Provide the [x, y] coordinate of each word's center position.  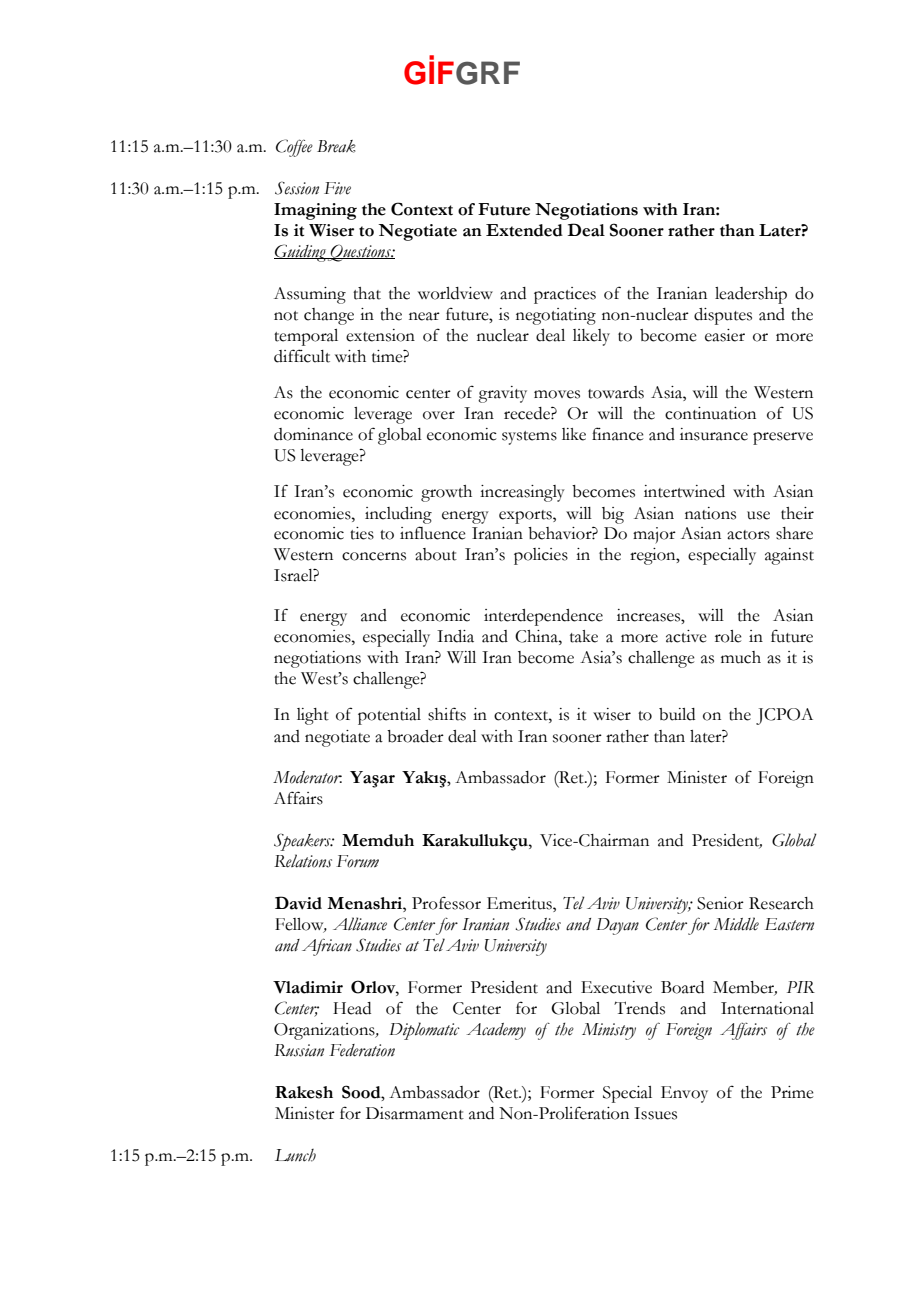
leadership [751, 295]
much [741, 657]
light [313, 716]
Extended [524, 230]
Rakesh [304, 1092]
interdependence [543, 617]
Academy [496, 1031]
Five [337, 188]
